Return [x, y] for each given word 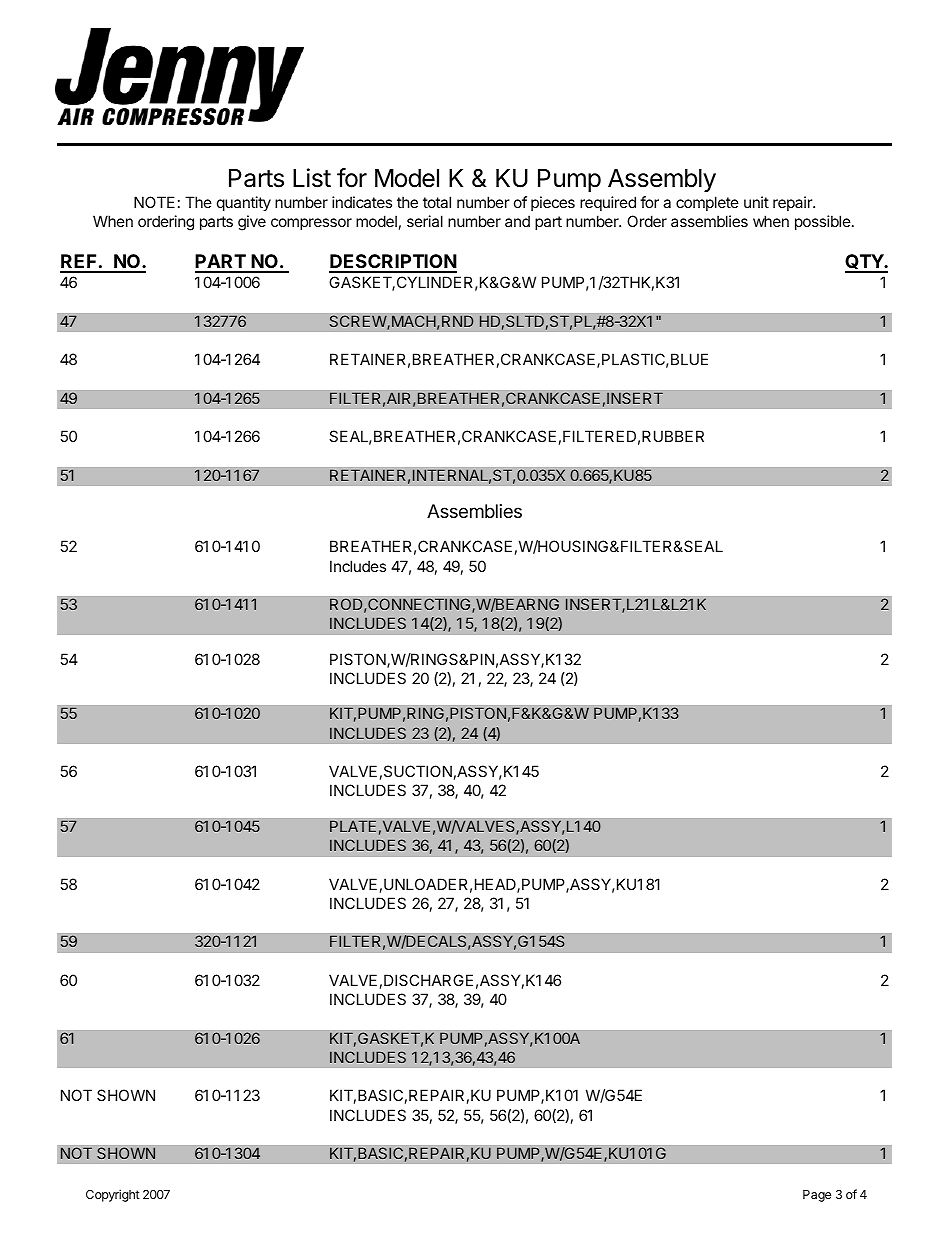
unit [756, 202]
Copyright [113, 1195]
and [517, 221]
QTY [865, 263]
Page [817, 1196]
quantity [244, 203]
